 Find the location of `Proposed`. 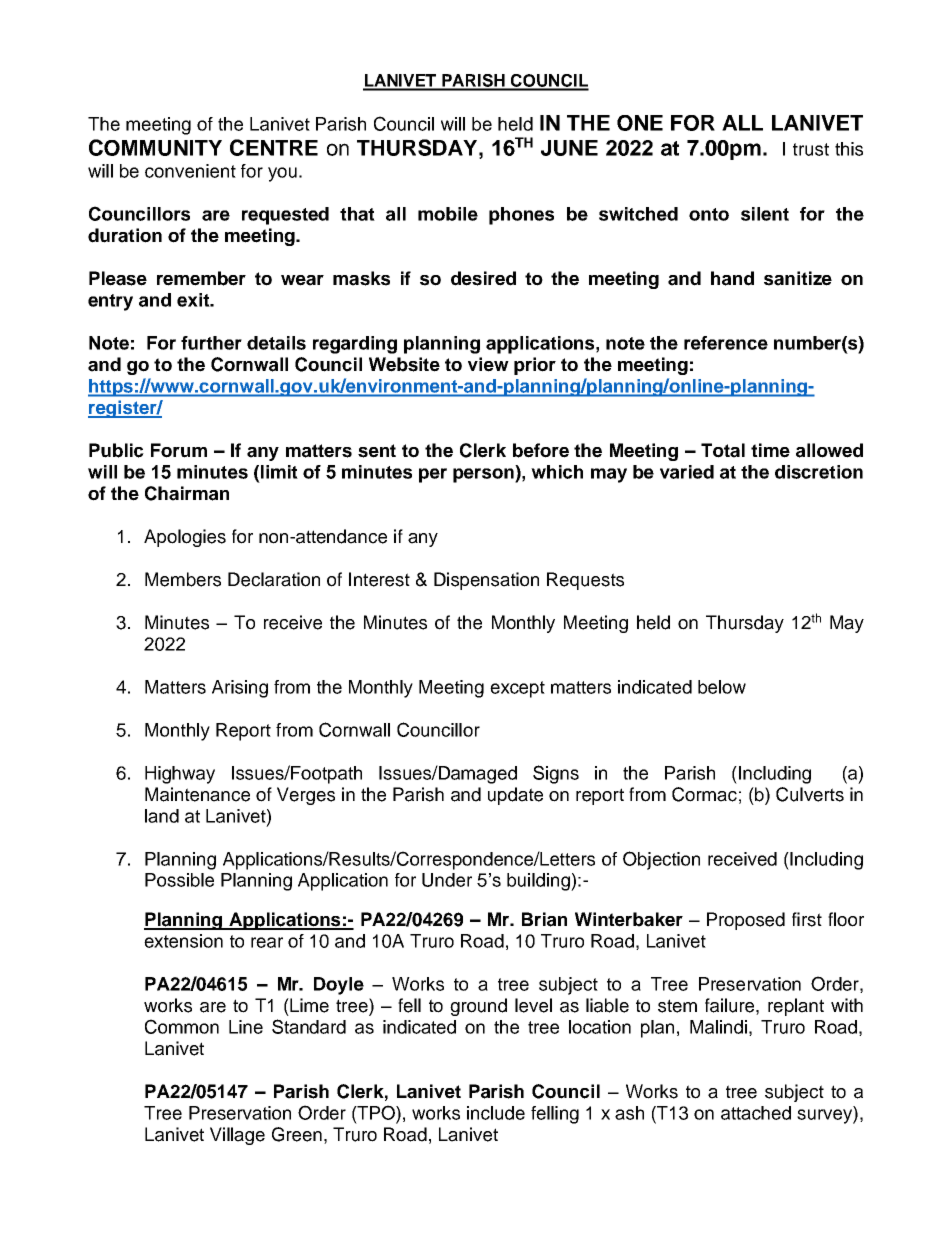

Proposed is located at coordinates (746, 921).
